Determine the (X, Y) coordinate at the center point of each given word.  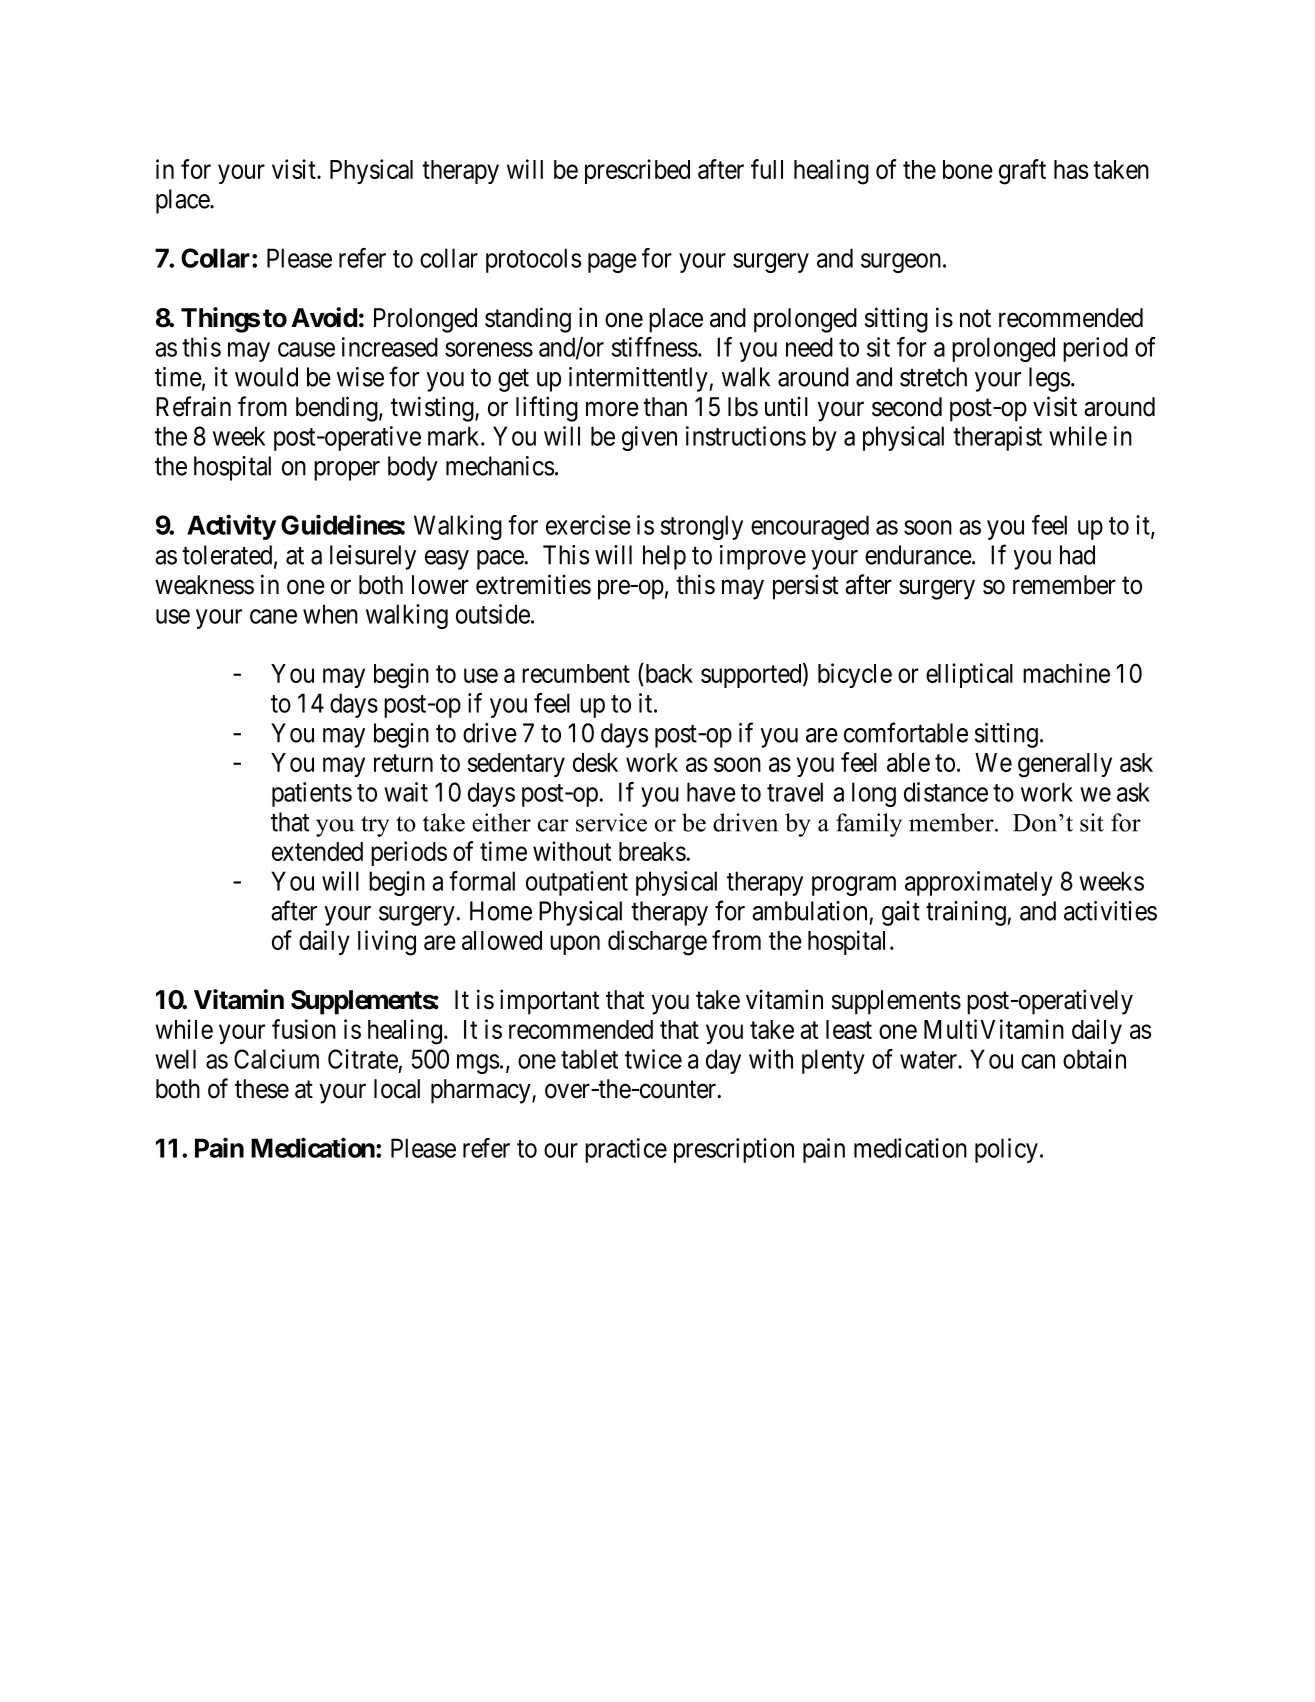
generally (1065, 765)
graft (1022, 172)
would (266, 377)
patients (312, 794)
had (1077, 555)
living (387, 943)
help (664, 557)
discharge (657, 943)
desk (595, 762)
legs (1049, 379)
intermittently (639, 379)
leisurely (373, 557)
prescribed (637, 171)
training (967, 913)
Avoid (324, 317)
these (262, 1089)
